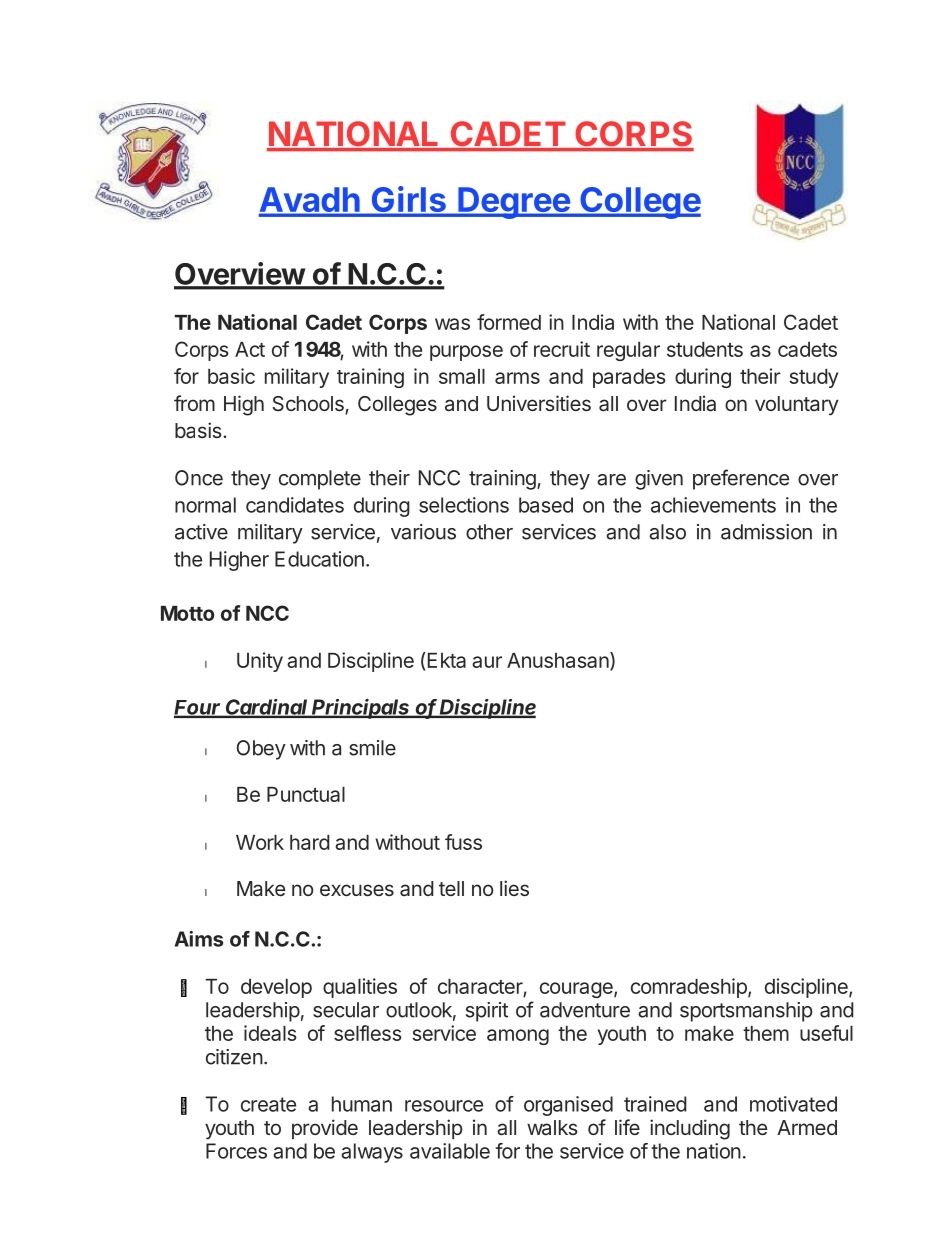 Image resolution: width=952 pixels, height=1233 pixels. Describe the element at coordinates (705, 349) in the screenshot. I see `students` at that location.
